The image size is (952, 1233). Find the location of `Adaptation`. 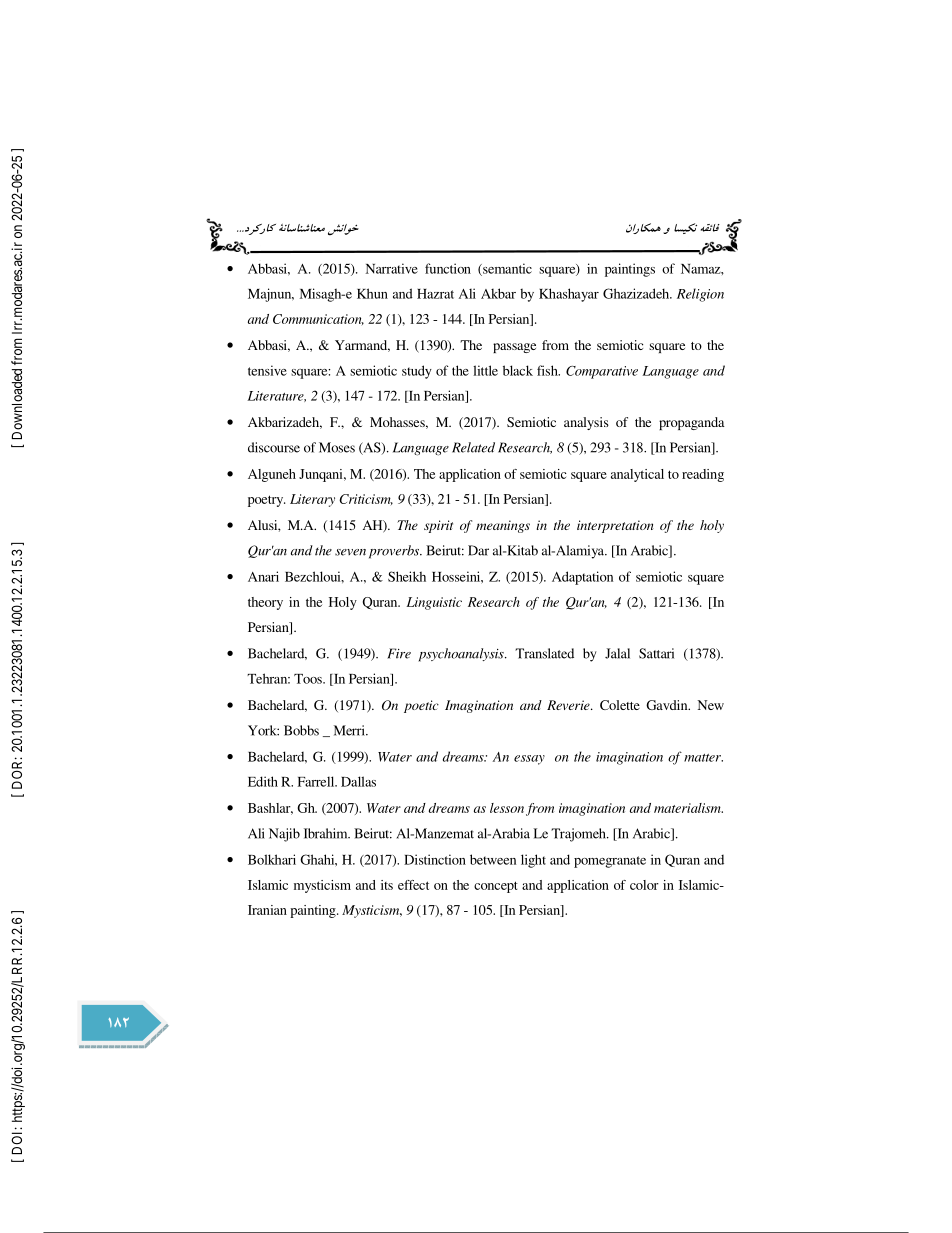

Adaptation is located at coordinates (582, 578).
